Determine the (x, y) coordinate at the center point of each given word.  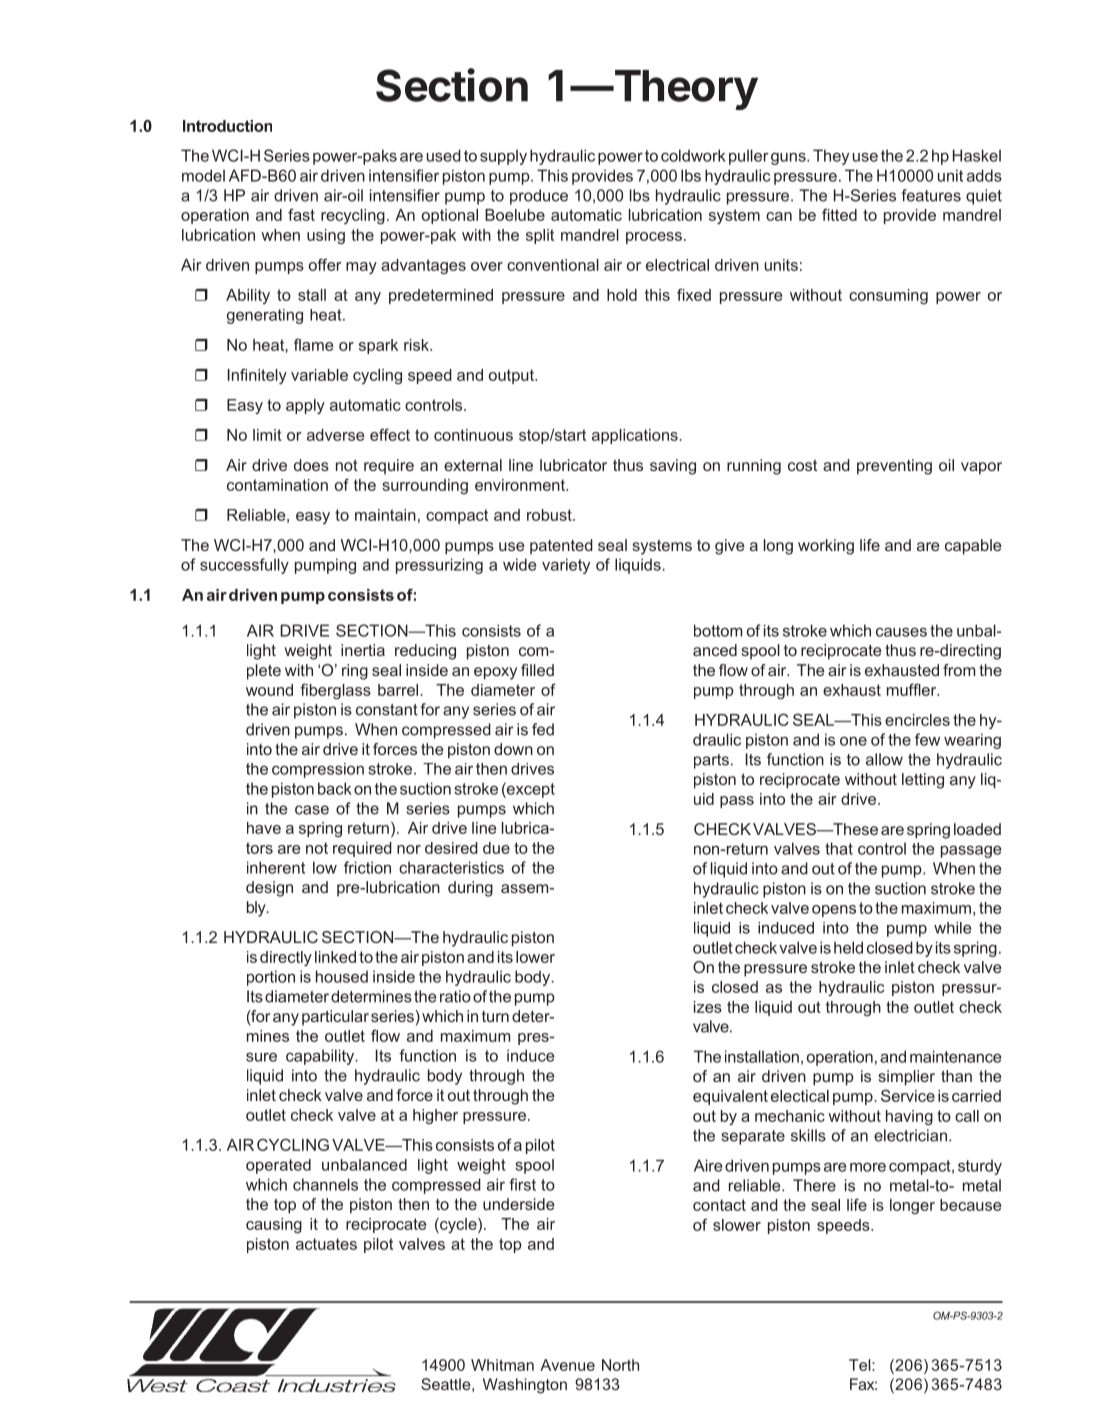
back (335, 788)
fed (543, 729)
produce (539, 197)
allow (884, 759)
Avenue (567, 1365)
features (931, 195)
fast (301, 214)
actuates (326, 1244)
